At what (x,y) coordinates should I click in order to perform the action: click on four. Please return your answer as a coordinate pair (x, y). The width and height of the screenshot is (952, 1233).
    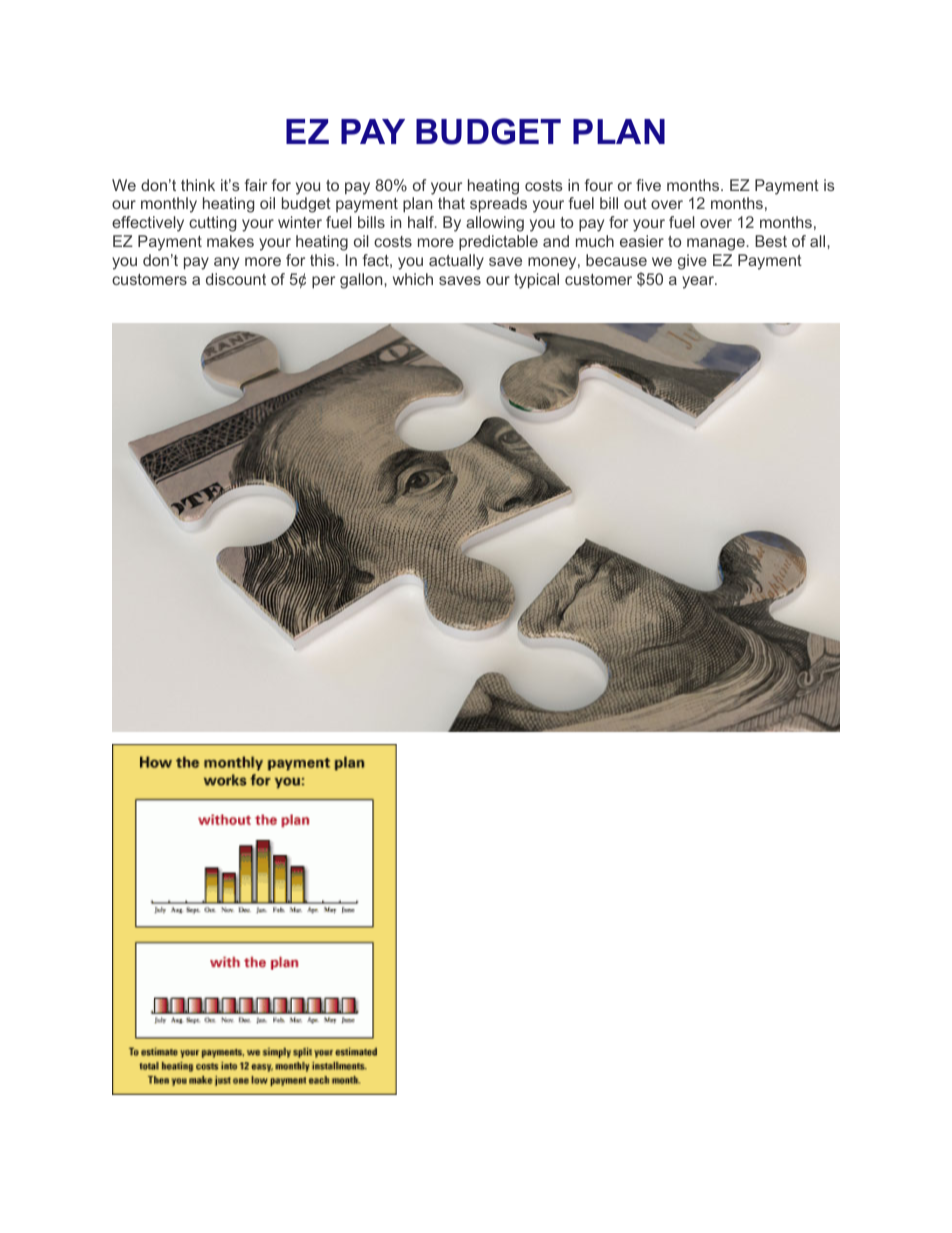
    Looking at the image, I should click on (599, 185).
